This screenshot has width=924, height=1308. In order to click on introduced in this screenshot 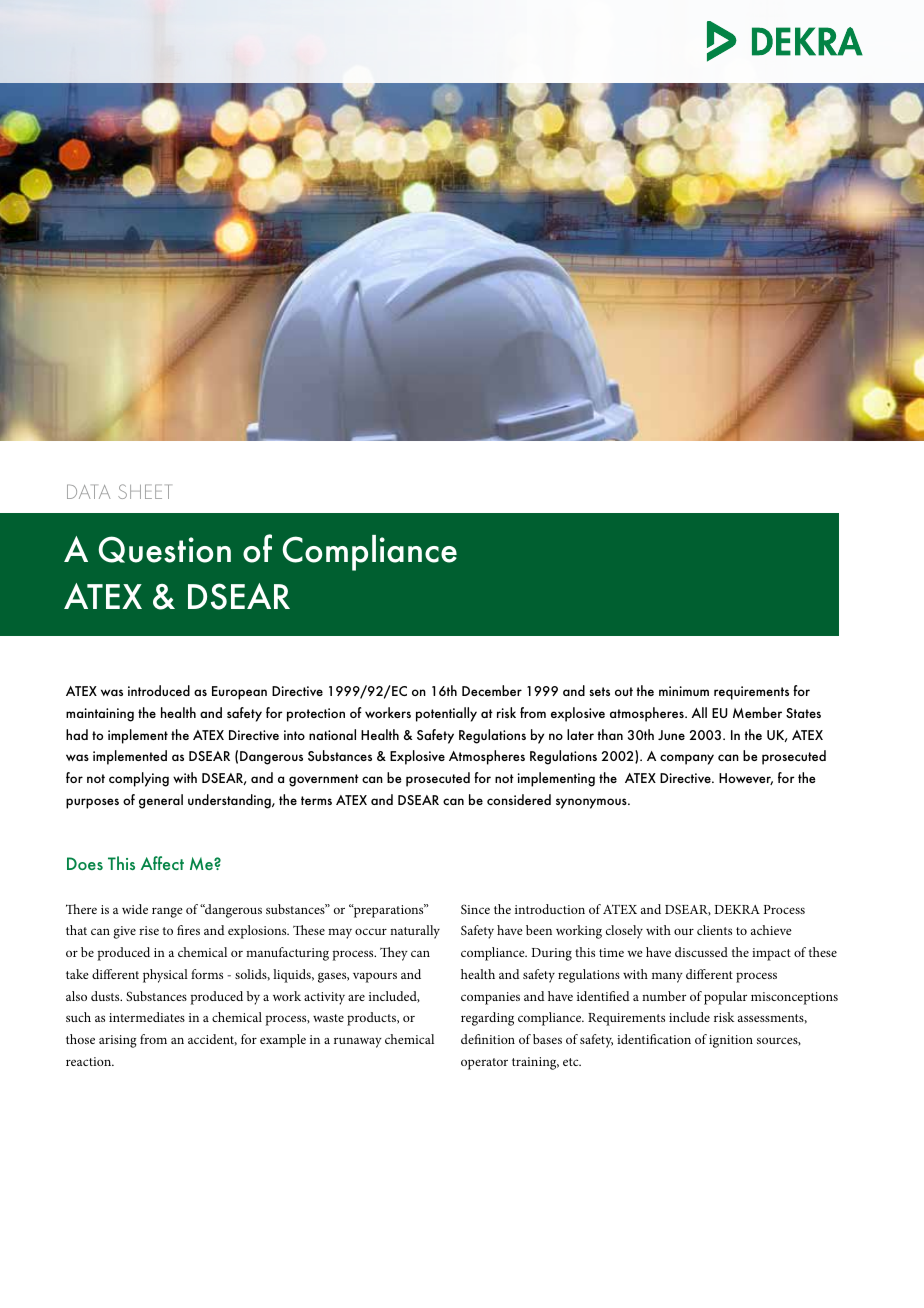, I will do `click(159, 690)`.
